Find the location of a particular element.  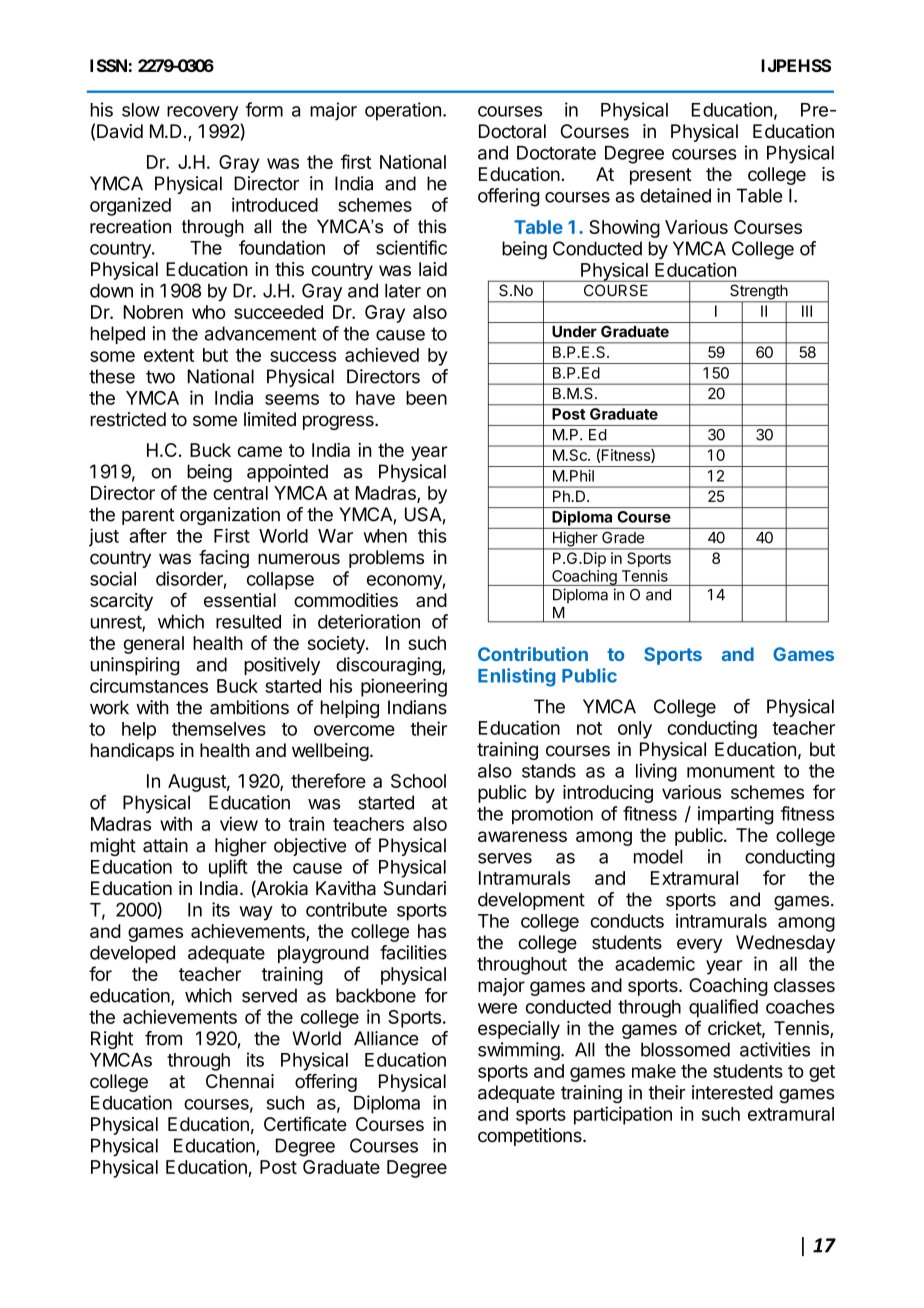

operation is located at coordinates (403, 111).
